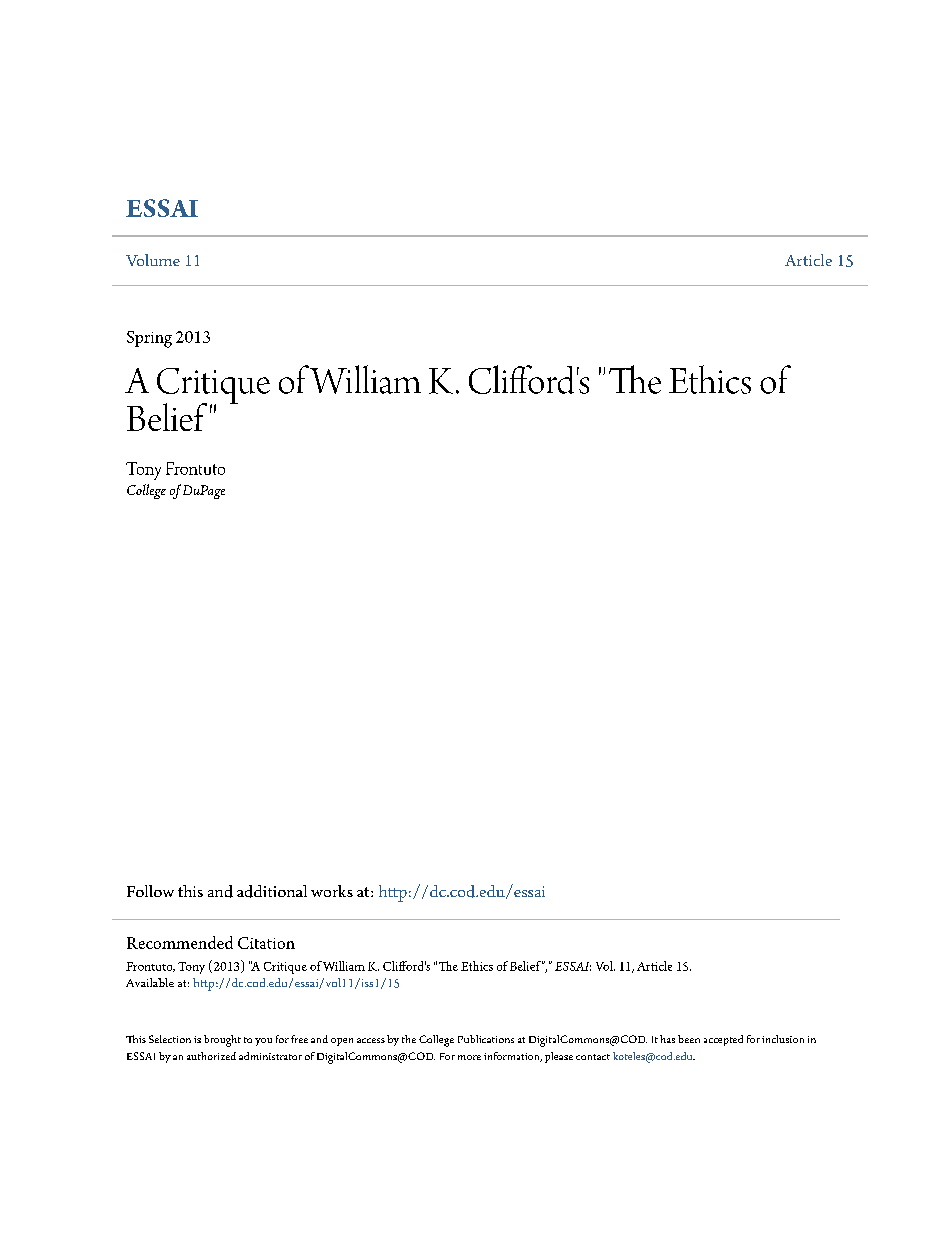 The width and height of the screenshot is (952, 1233). What do you see at coordinates (211, 1056) in the screenshot?
I see `authorized` at bounding box center [211, 1056].
